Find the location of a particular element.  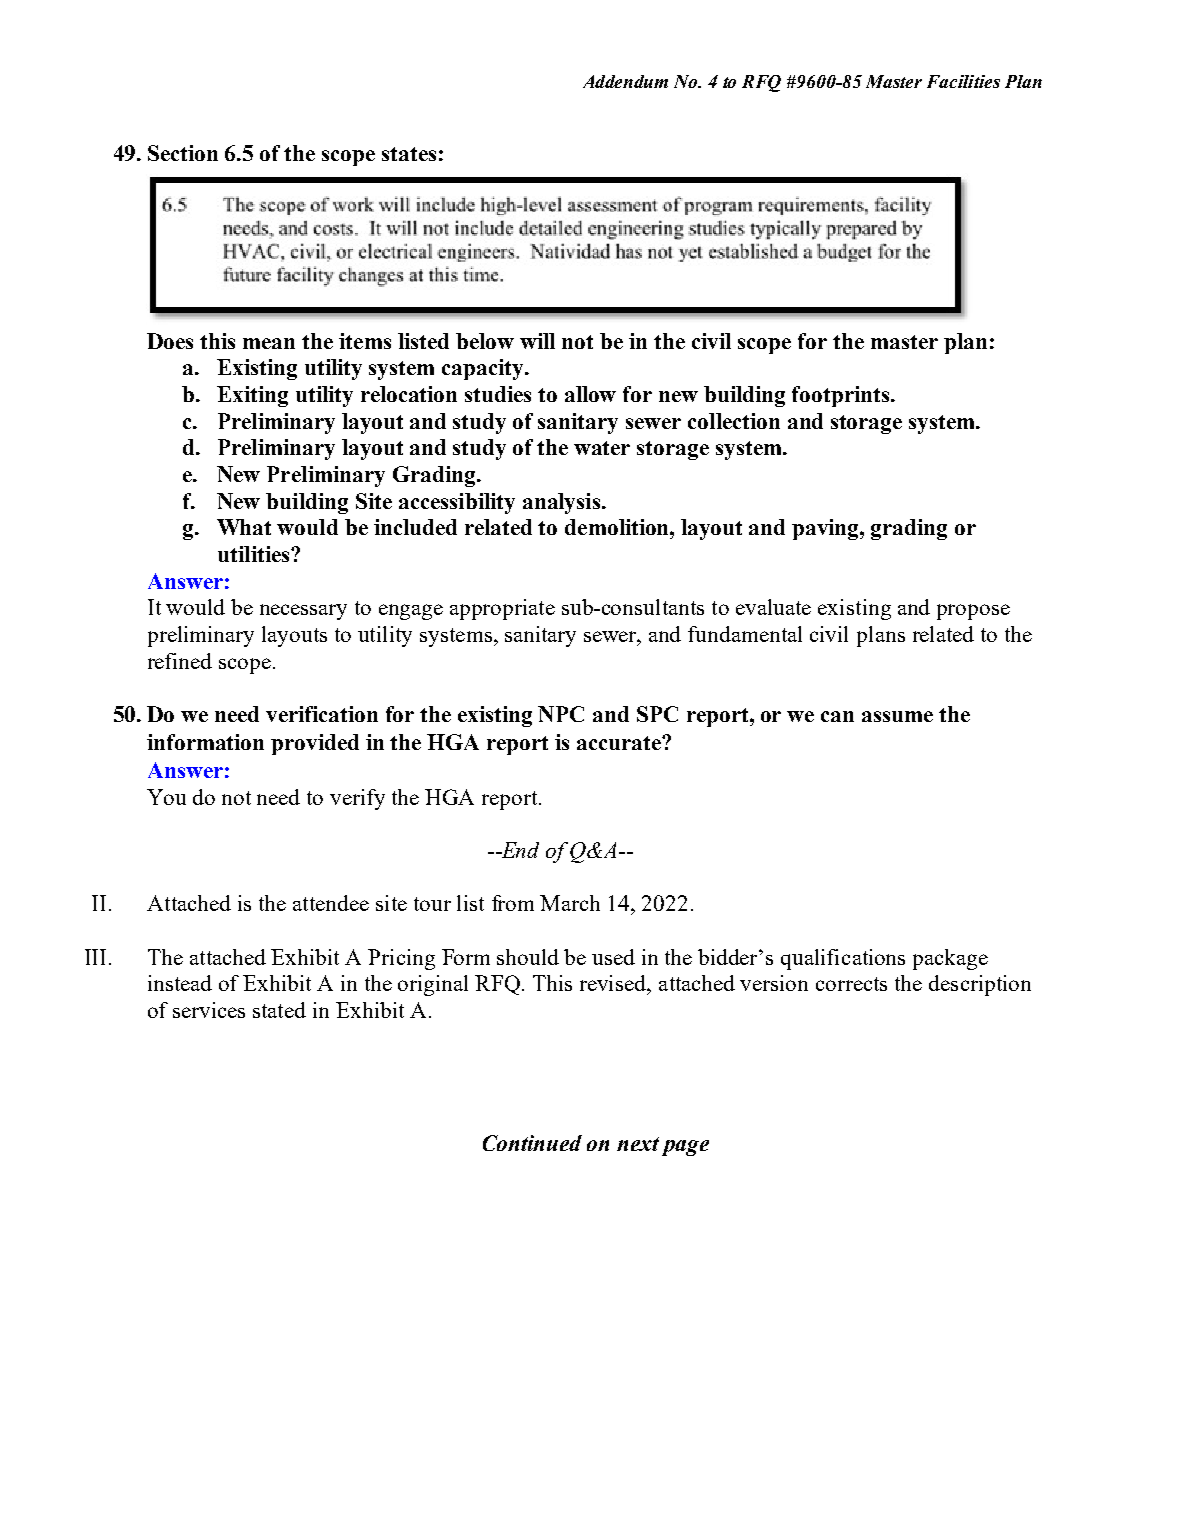

Section is located at coordinates (183, 153).
